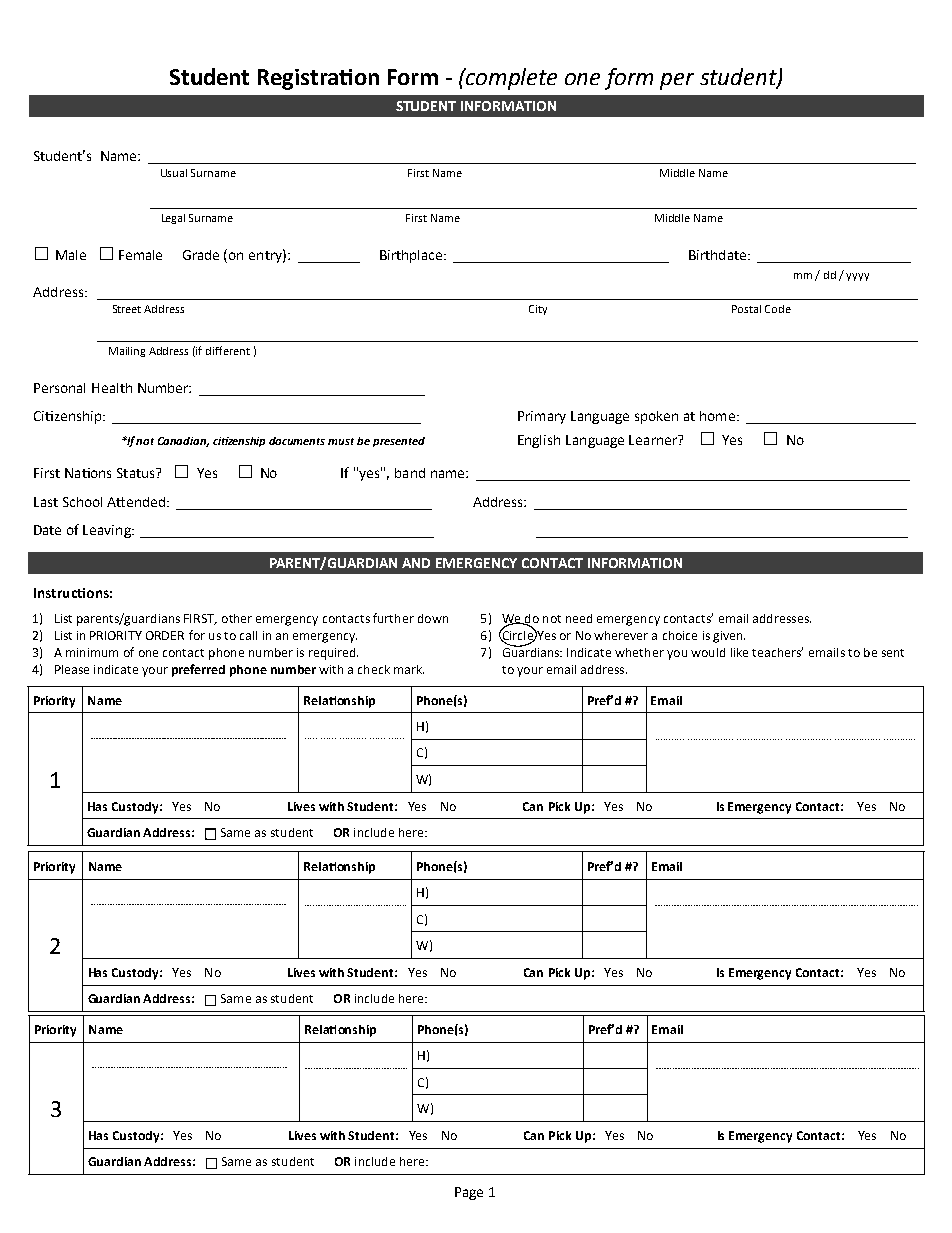  I want to click on ORDER, so click(165, 635).
